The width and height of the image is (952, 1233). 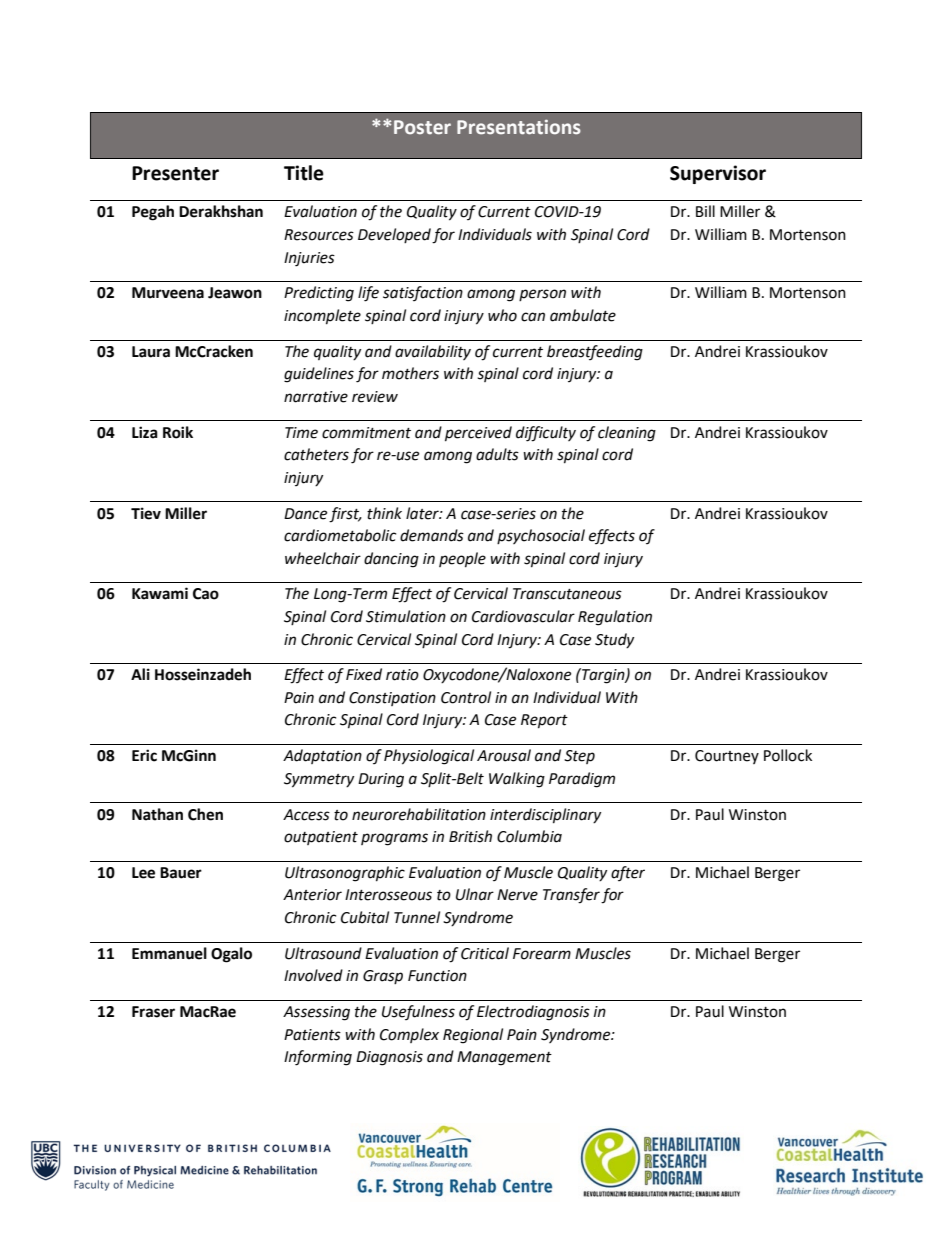 I want to click on Poster, so click(x=422, y=127).
